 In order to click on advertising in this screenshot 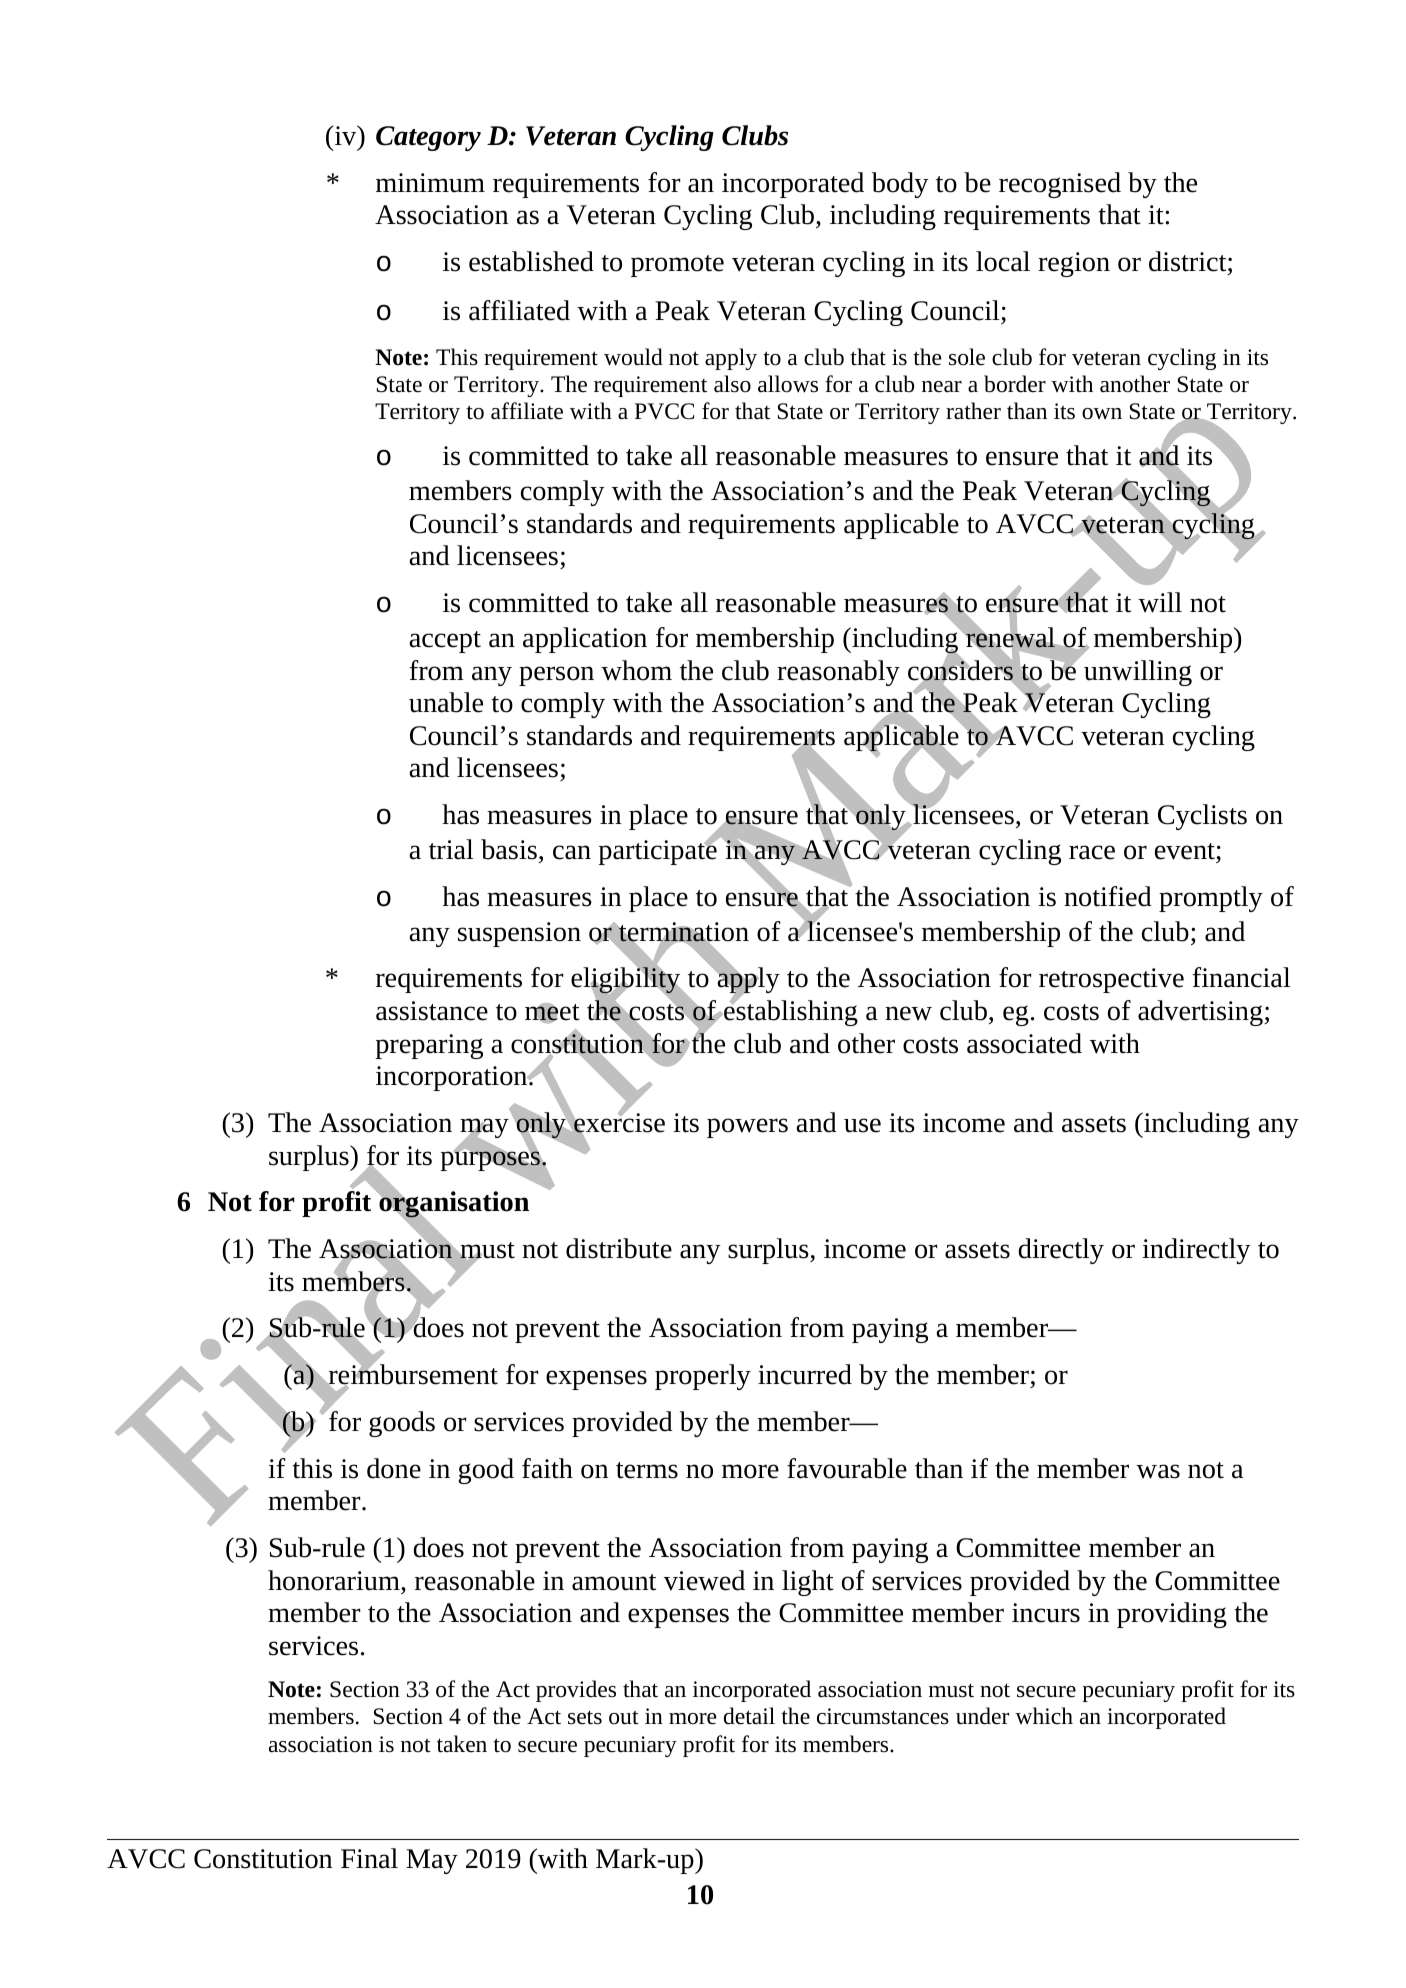, I will do `click(1201, 1013)`.
